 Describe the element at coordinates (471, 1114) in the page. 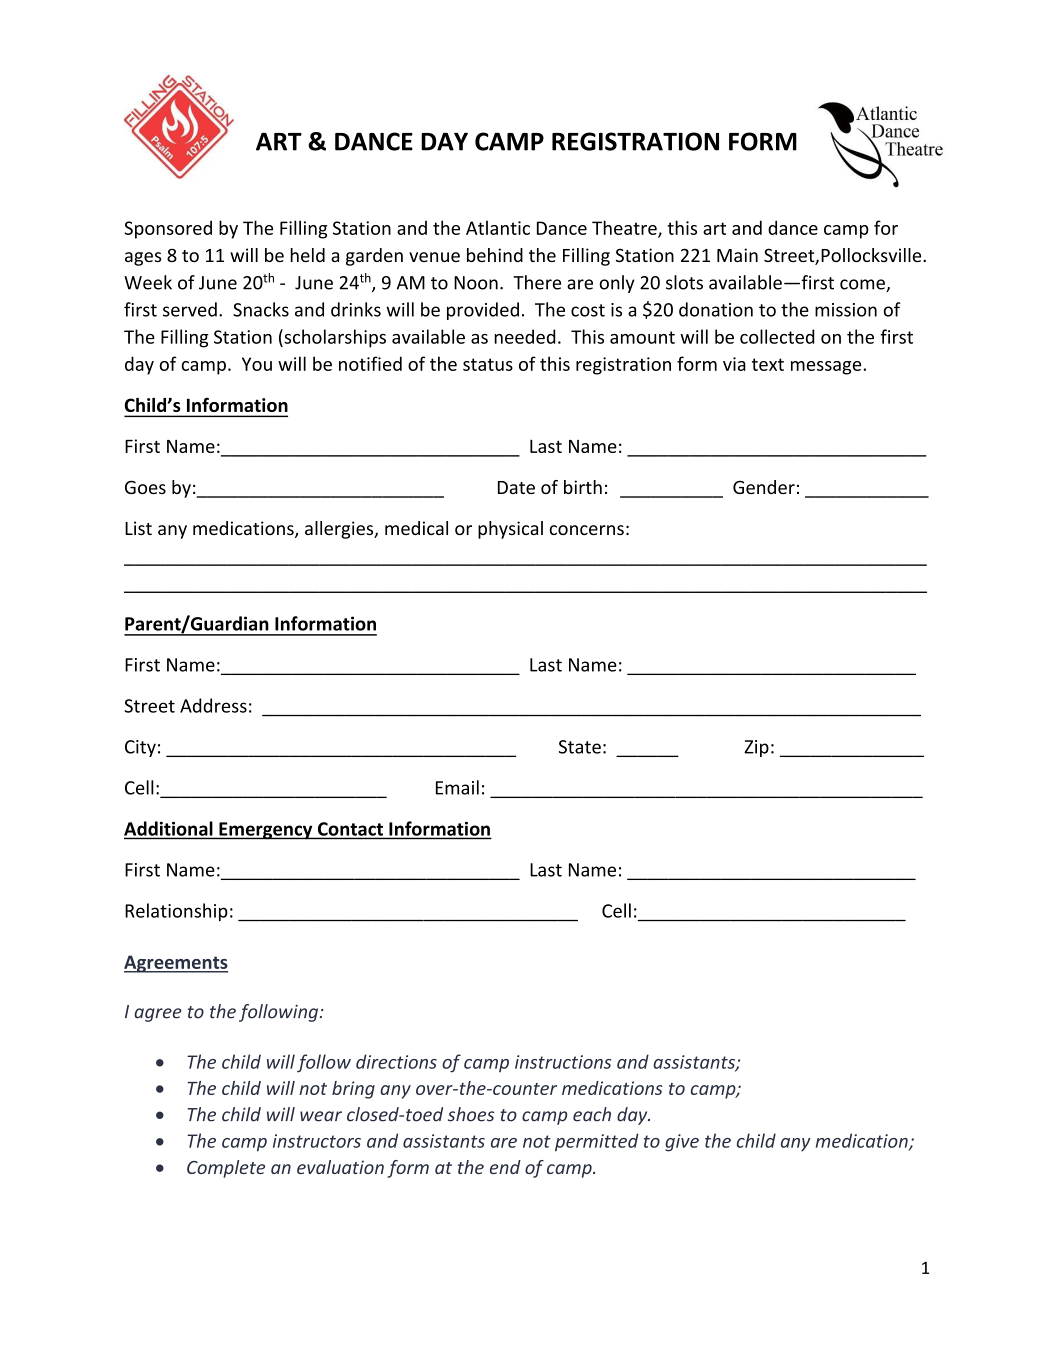

I see `shoes` at that location.
